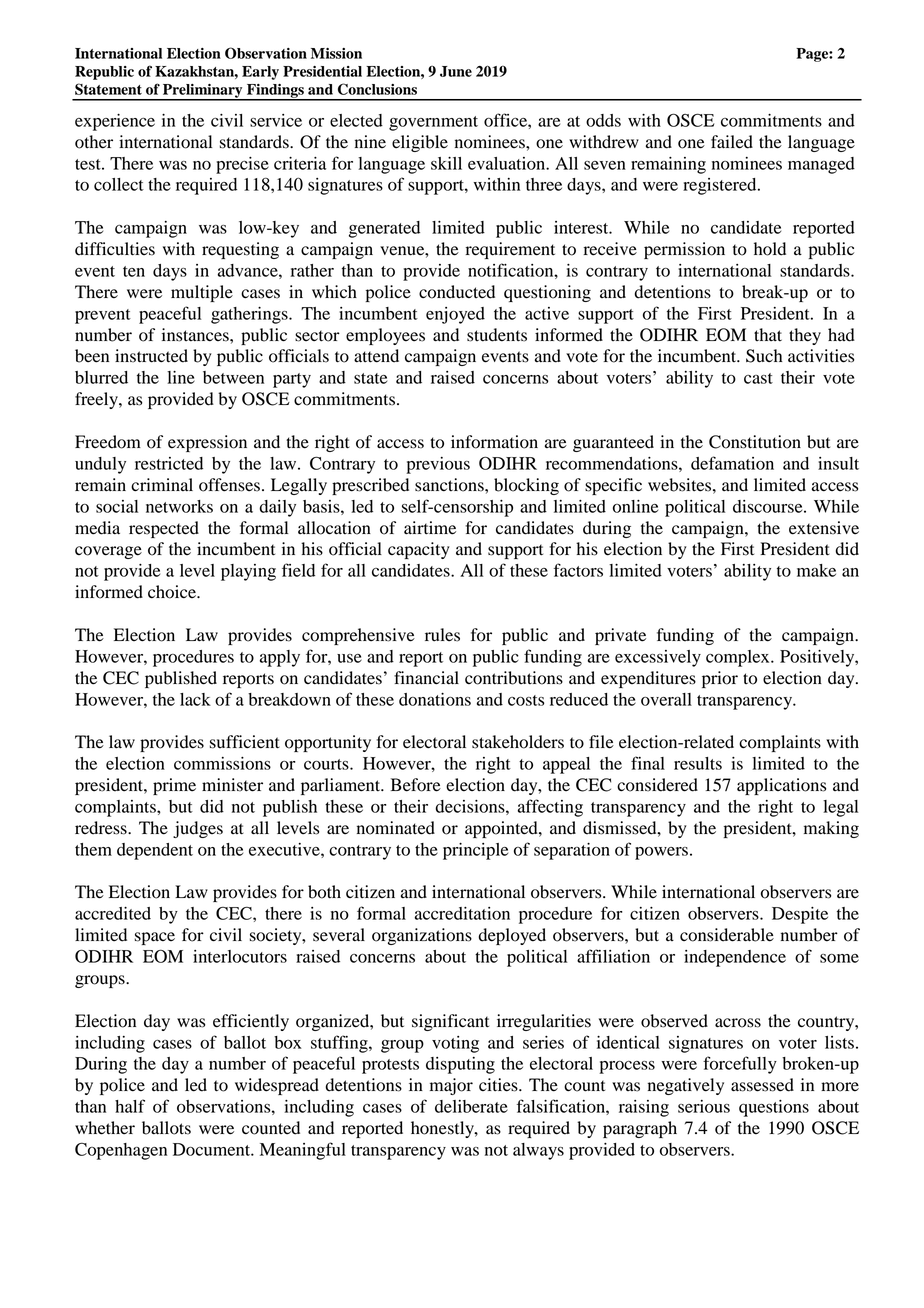  What do you see at coordinates (732, 463) in the screenshot?
I see `defamation` at bounding box center [732, 463].
